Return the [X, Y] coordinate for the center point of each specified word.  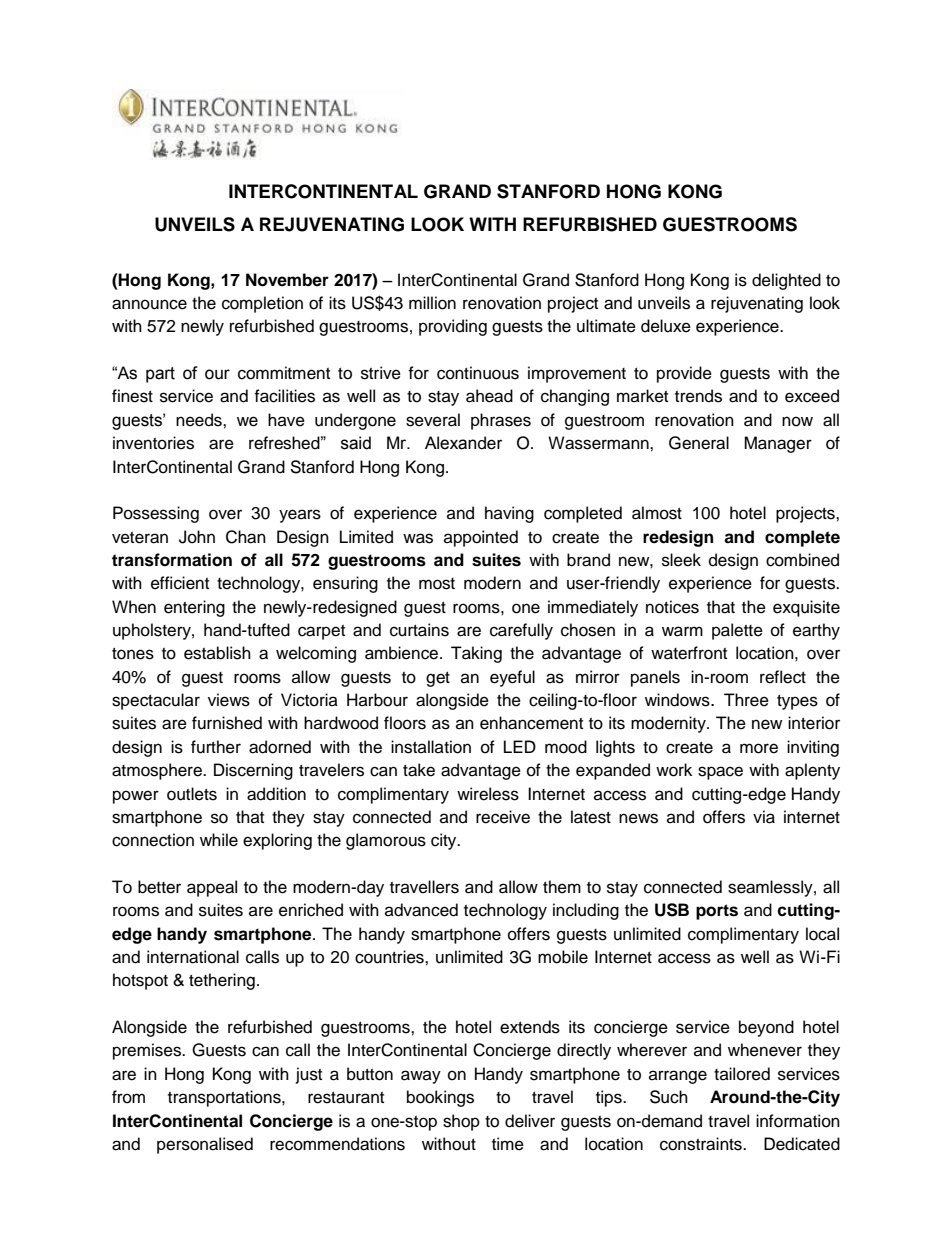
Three [746, 700]
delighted [786, 281]
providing [453, 327]
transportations [225, 1098]
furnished [227, 723]
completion [262, 304]
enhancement [531, 723]
